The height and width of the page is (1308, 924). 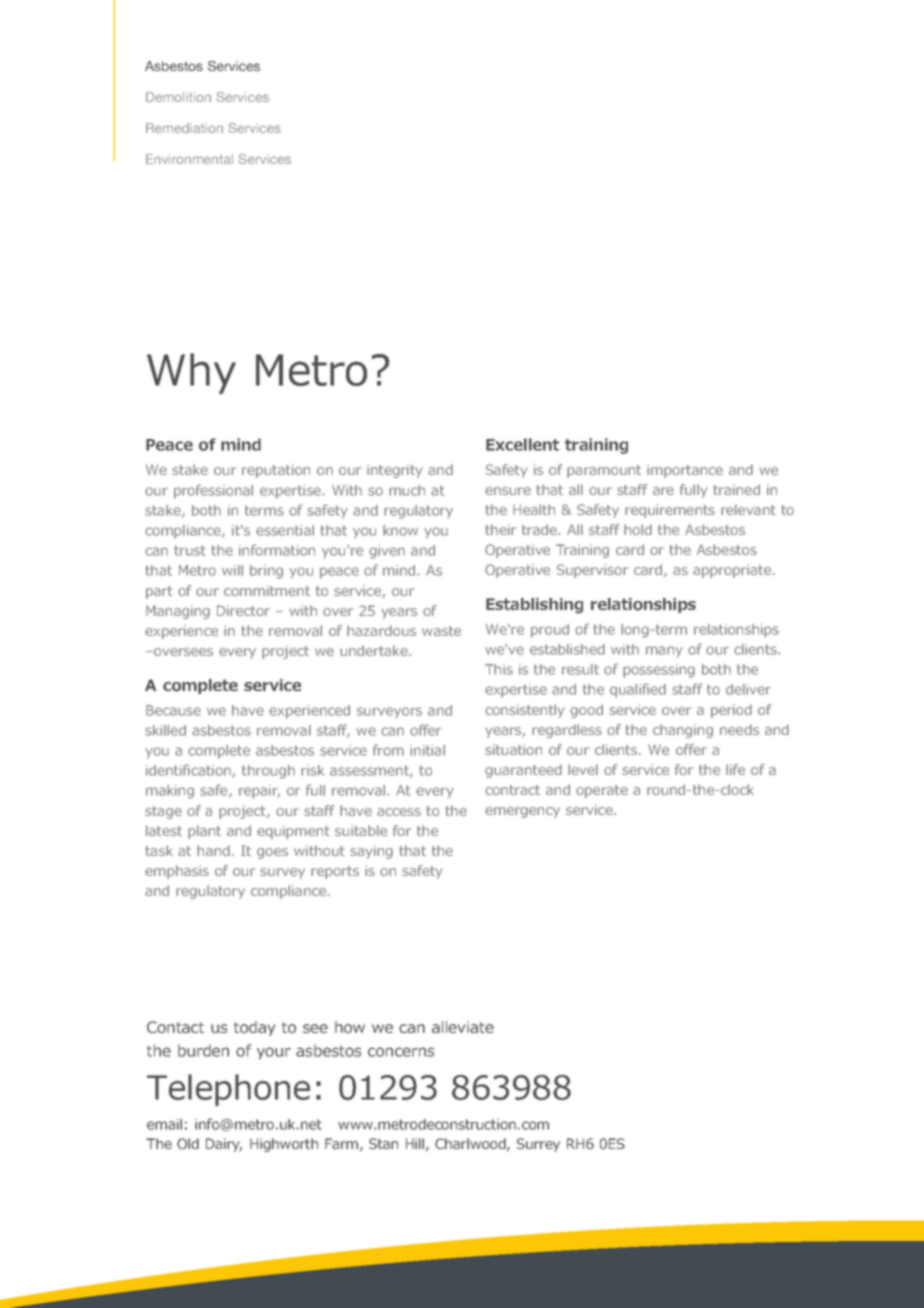 What do you see at coordinates (173, 710) in the page?
I see `Because` at bounding box center [173, 710].
